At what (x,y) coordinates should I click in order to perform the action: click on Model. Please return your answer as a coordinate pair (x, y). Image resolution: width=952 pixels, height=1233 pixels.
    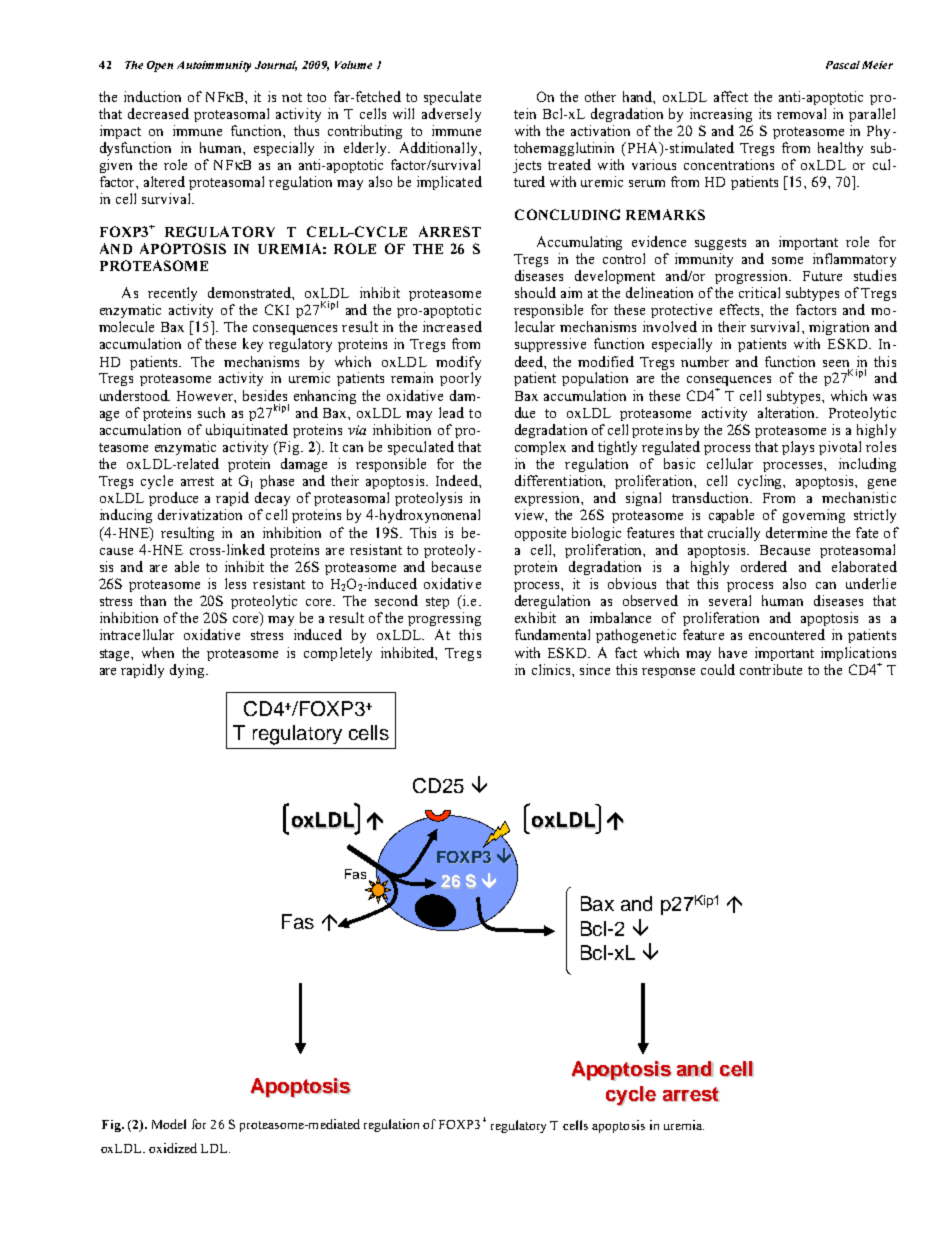
    Looking at the image, I should click on (169, 1124).
